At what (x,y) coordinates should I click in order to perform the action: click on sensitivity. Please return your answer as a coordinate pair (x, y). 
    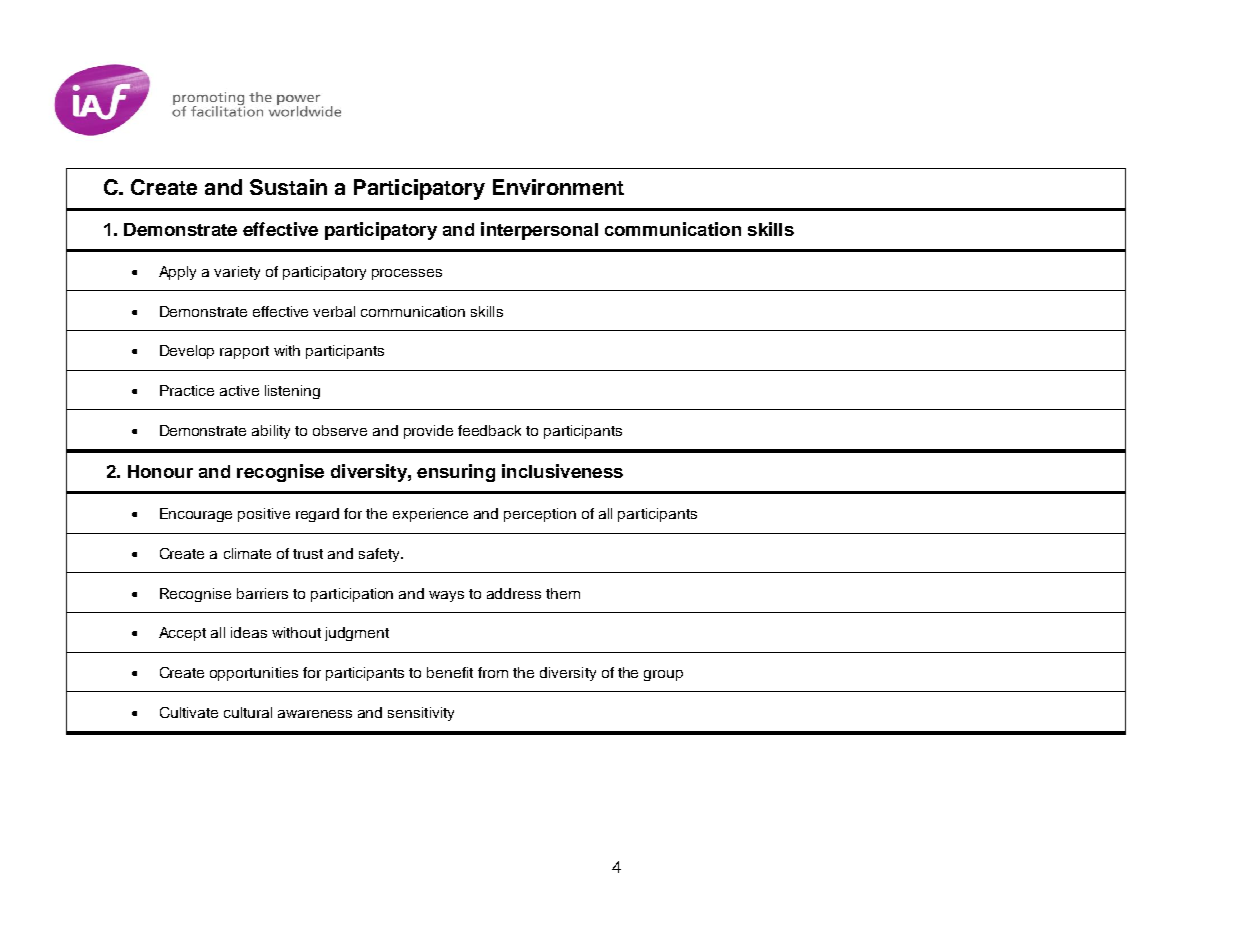
    Looking at the image, I should click on (421, 714).
